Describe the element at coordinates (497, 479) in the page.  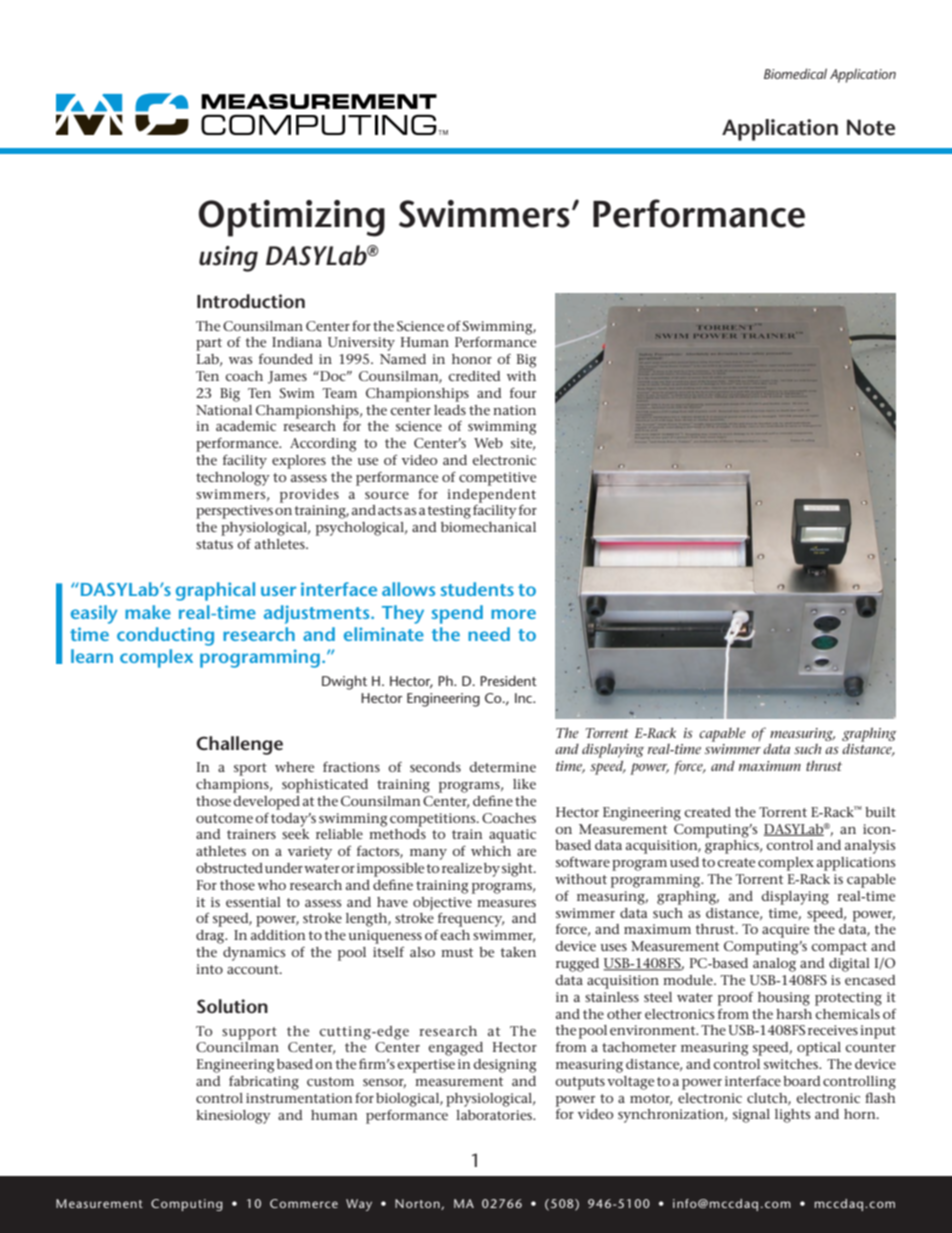
I see `competitive` at that location.
